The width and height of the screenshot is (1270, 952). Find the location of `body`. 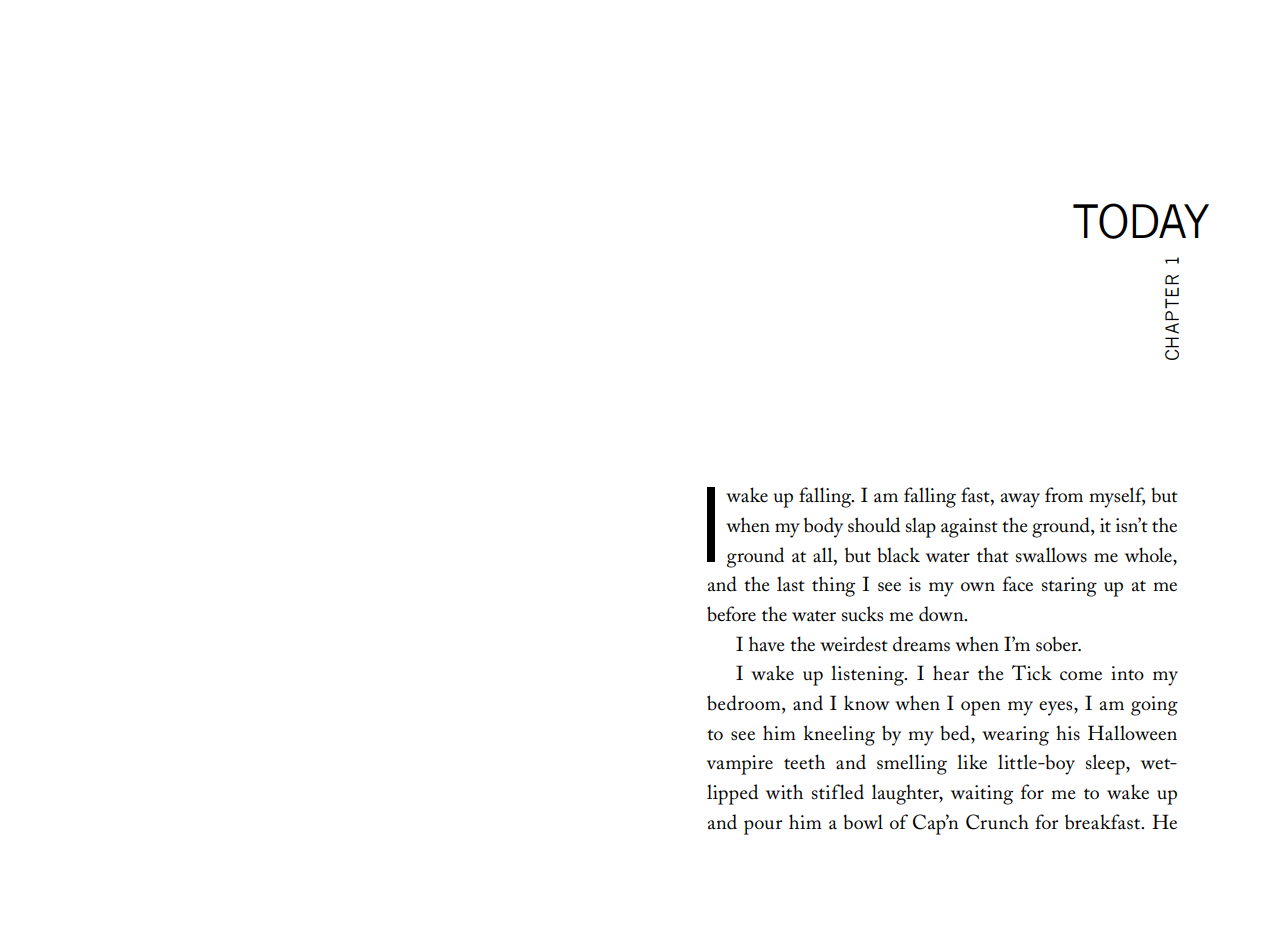

body is located at coordinates (823, 527).
